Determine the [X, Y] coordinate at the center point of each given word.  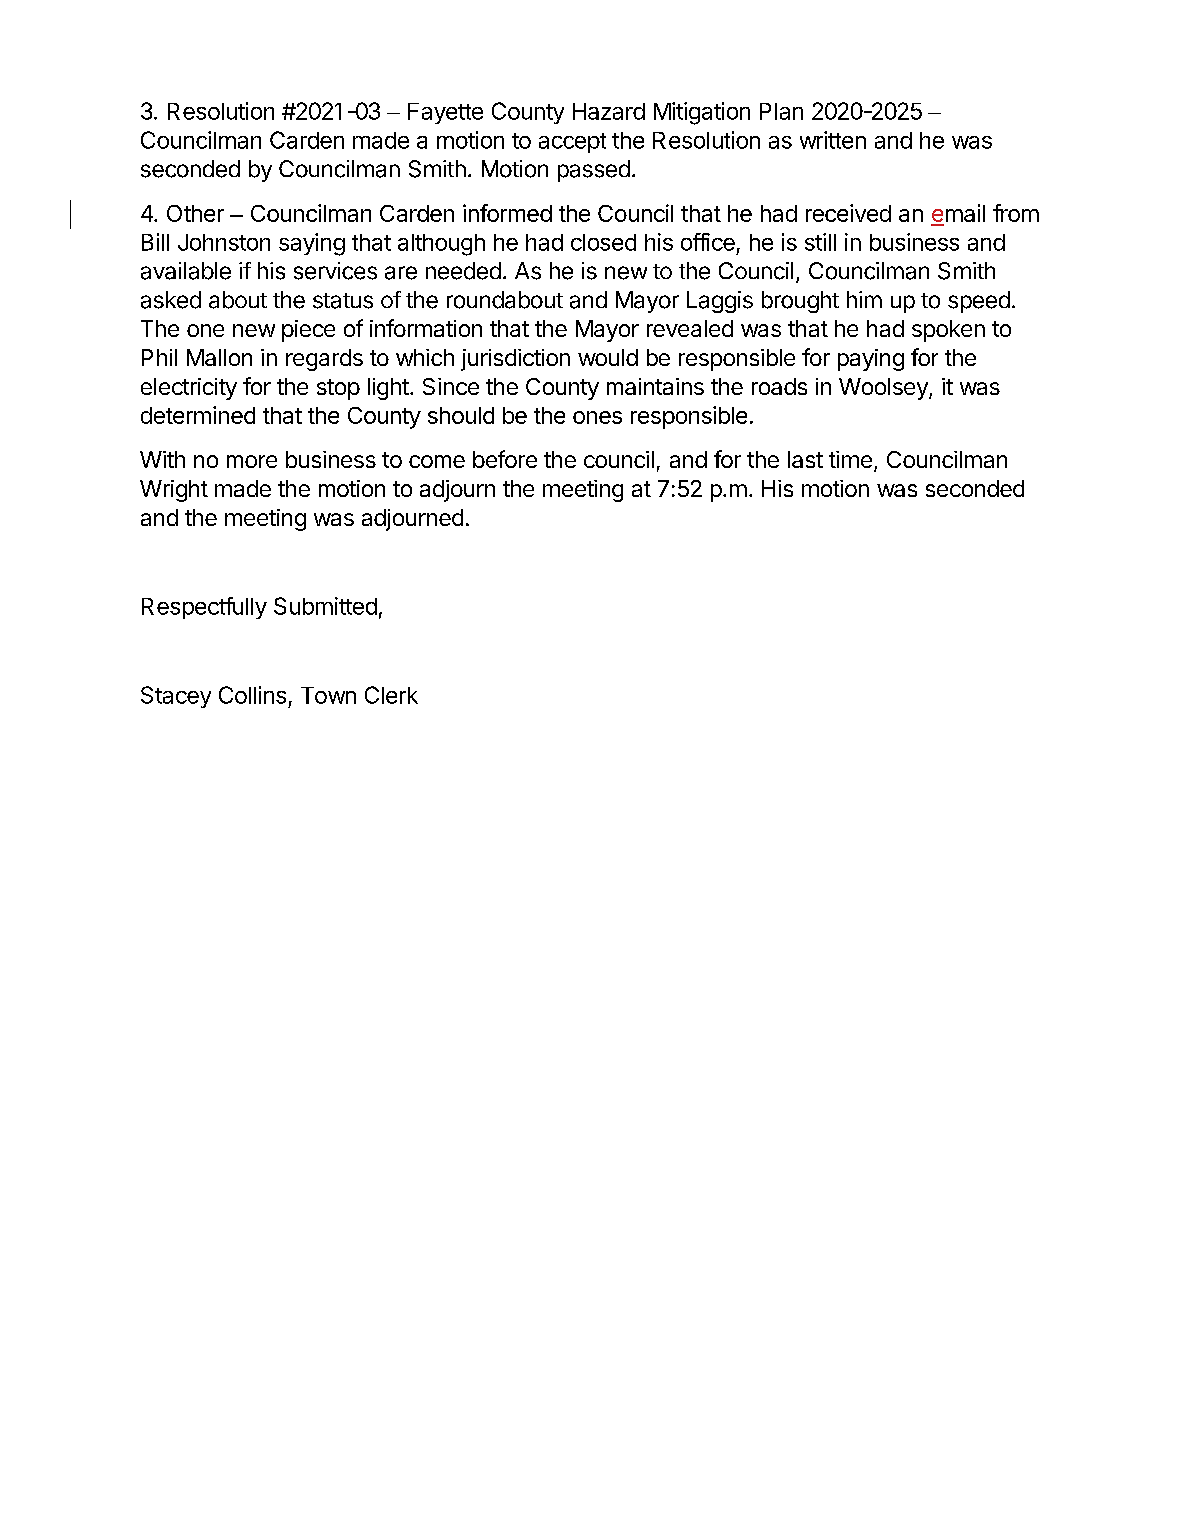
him [864, 299]
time [850, 459]
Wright [174, 491]
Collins [252, 695]
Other [195, 213]
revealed [690, 328]
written [833, 140]
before [505, 459]
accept [572, 143]
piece [308, 331]
